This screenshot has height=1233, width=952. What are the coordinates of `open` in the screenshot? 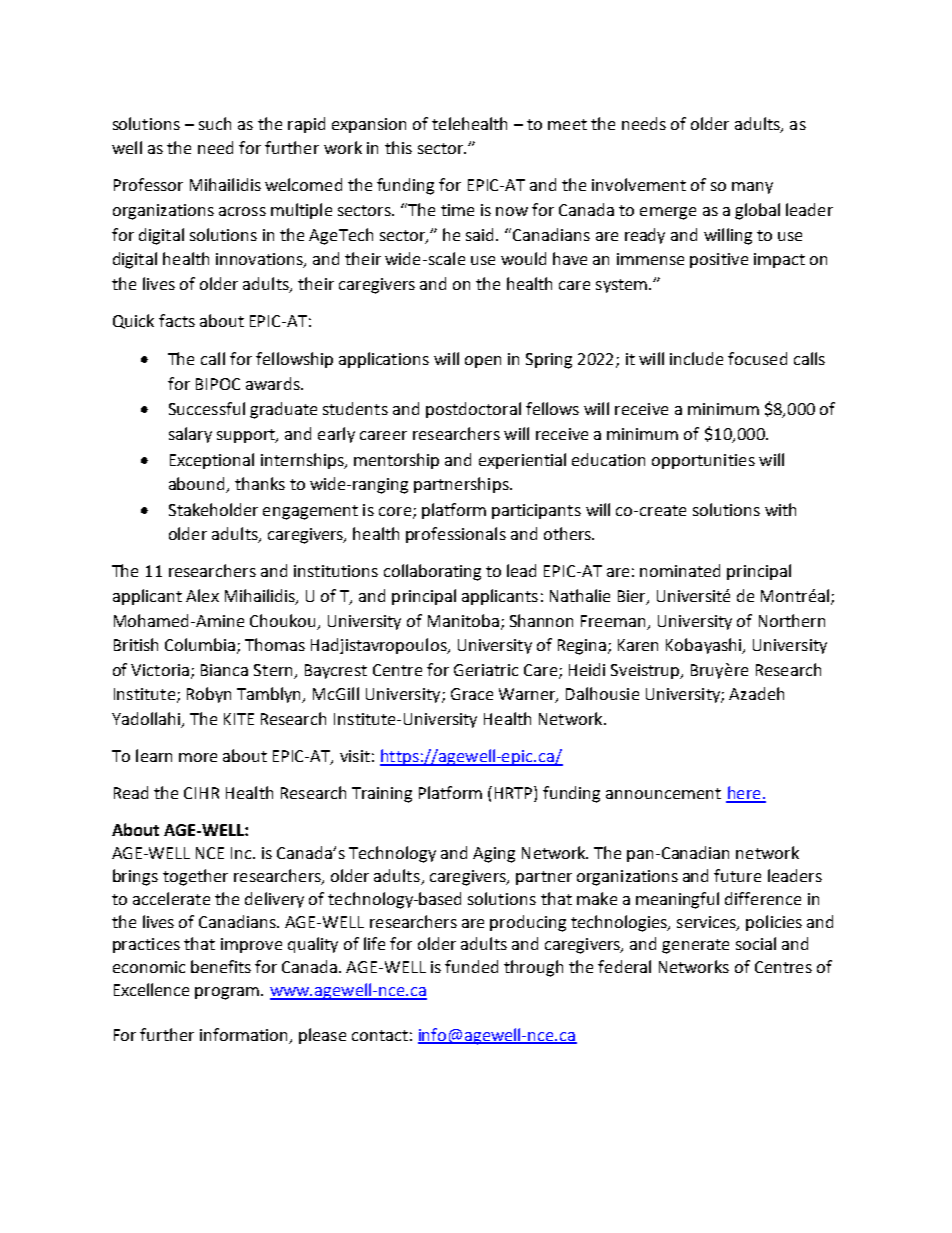 It's located at (483, 362).
